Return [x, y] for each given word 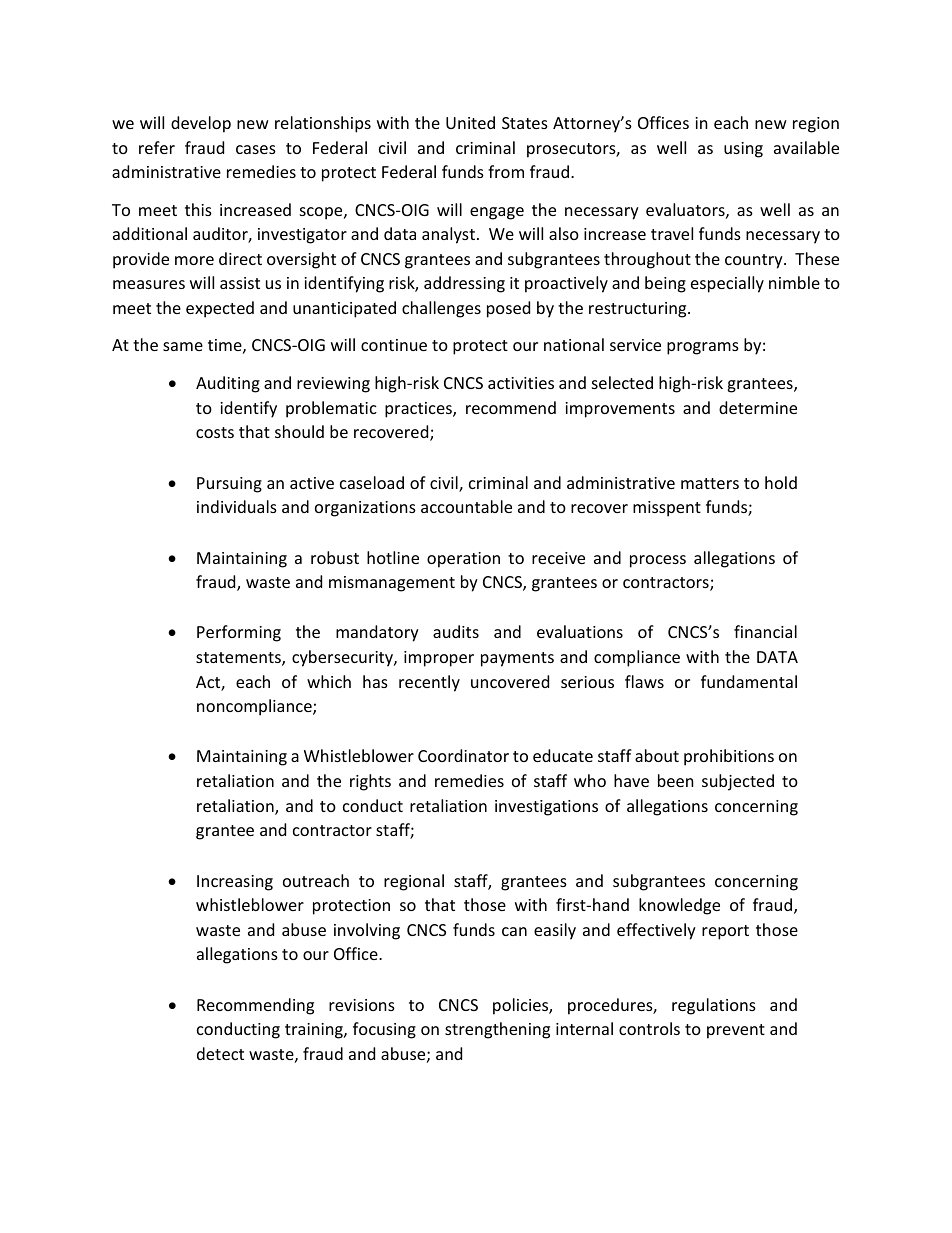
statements [239, 659]
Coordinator [463, 755]
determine [758, 407]
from [506, 171]
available [806, 147]
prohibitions [729, 757]
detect [220, 1053]
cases [256, 149]
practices [419, 410]
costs [215, 432]
